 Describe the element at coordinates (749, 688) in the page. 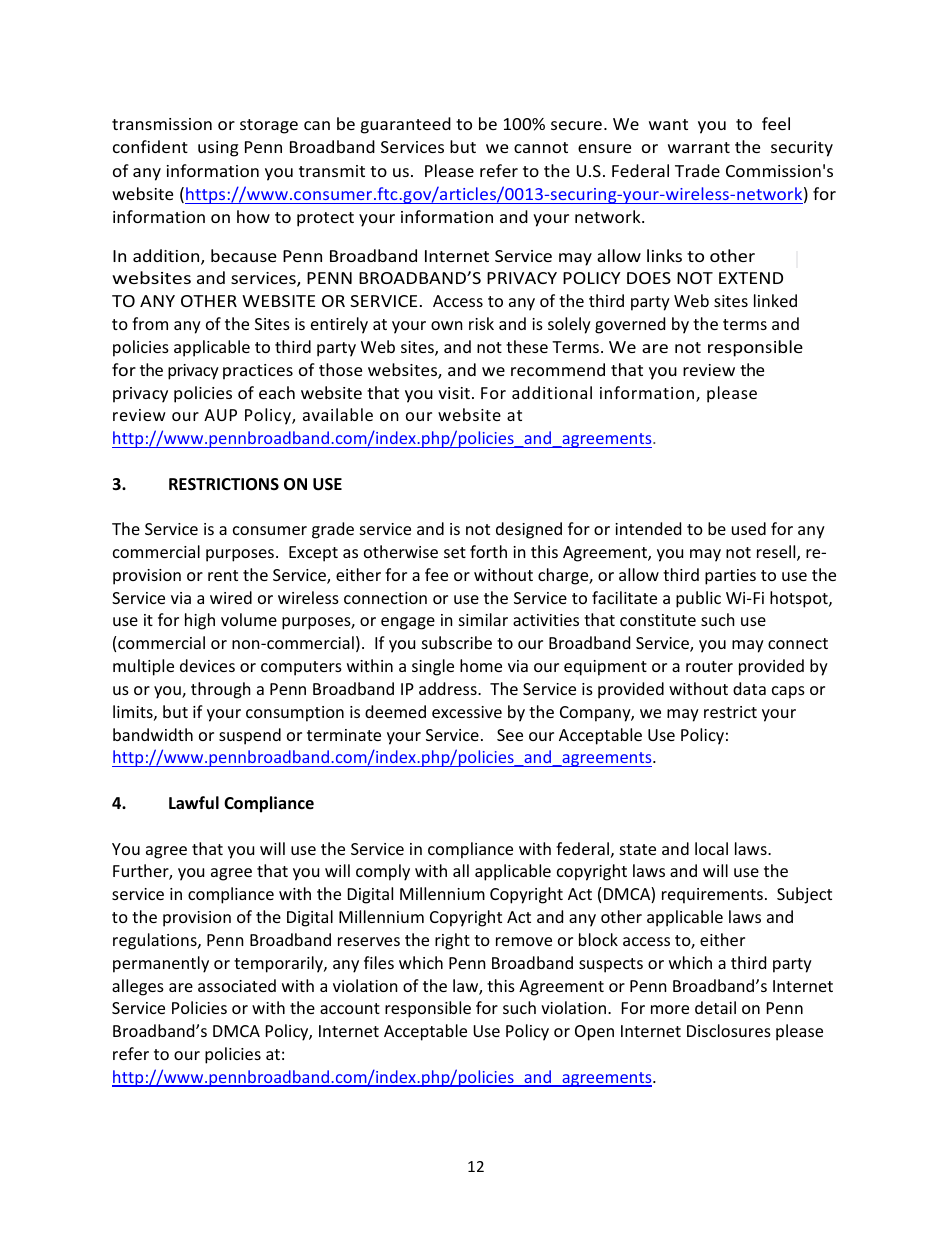

I see `data` at that location.
